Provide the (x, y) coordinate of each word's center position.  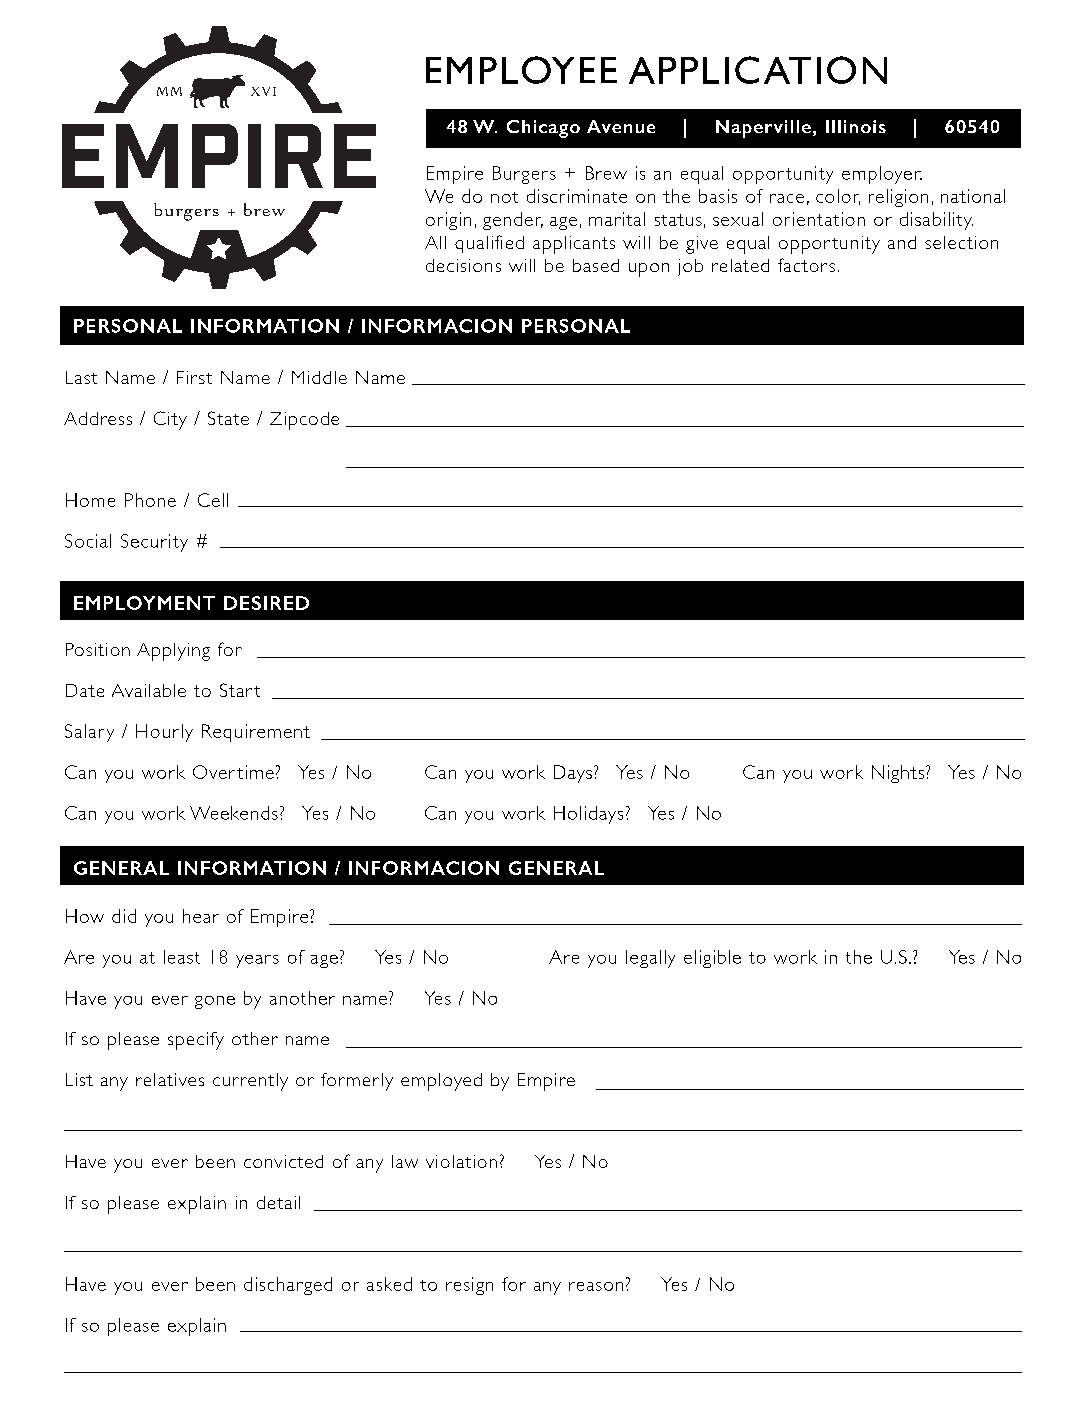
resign (469, 1286)
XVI (263, 91)
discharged (288, 1286)
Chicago (543, 129)
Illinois (856, 126)
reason (596, 1286)
